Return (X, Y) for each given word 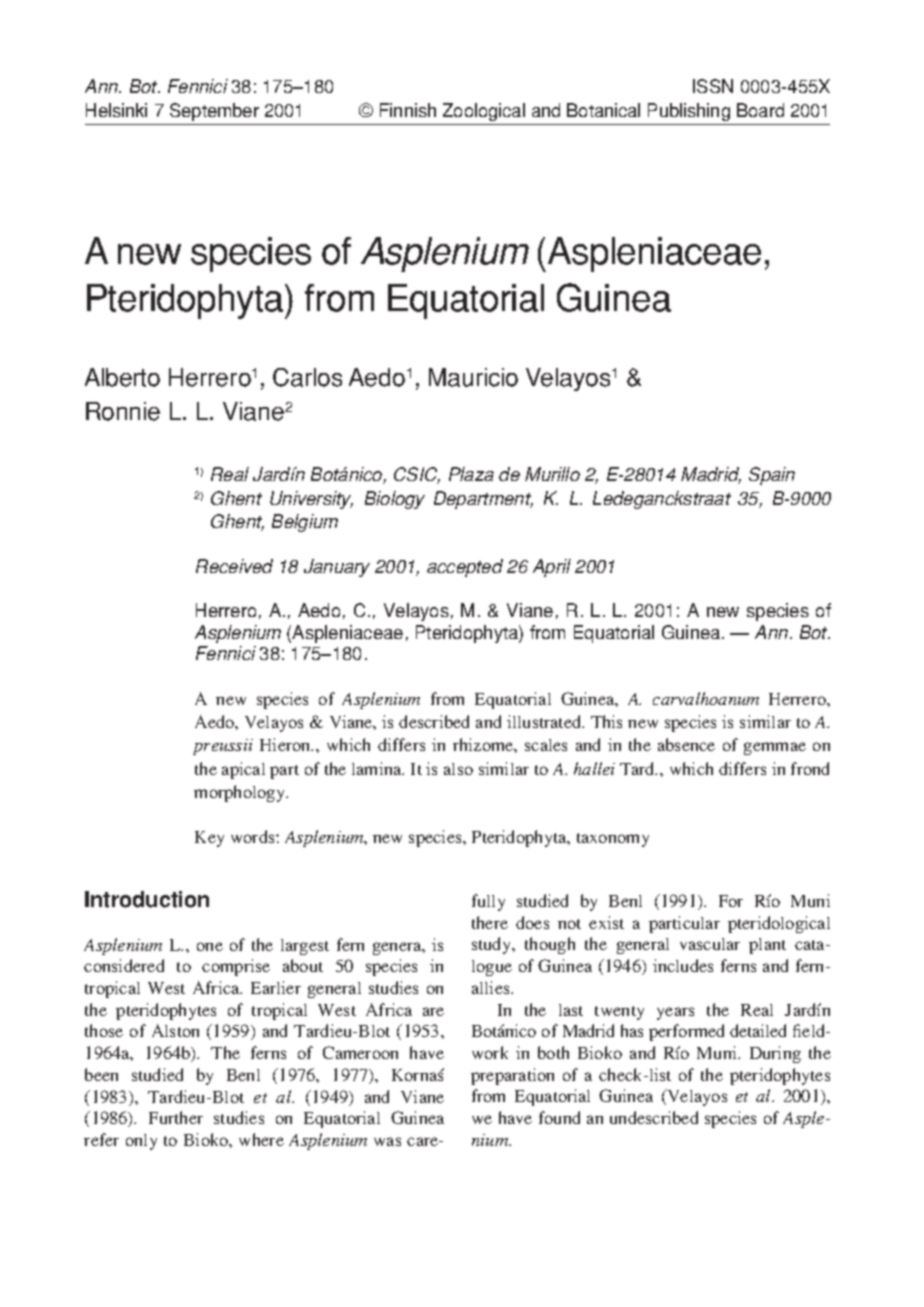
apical (243, 770)
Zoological (484, 112)
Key (209, 839)
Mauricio (473, 377)
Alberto (122, 377)
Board (760, 110)
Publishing (689, 112)
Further (176, 1117)
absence (686, 744)
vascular (710, 944)
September (214, 112)
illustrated (545, 721)
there (490, 922)
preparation (512, 1076)
